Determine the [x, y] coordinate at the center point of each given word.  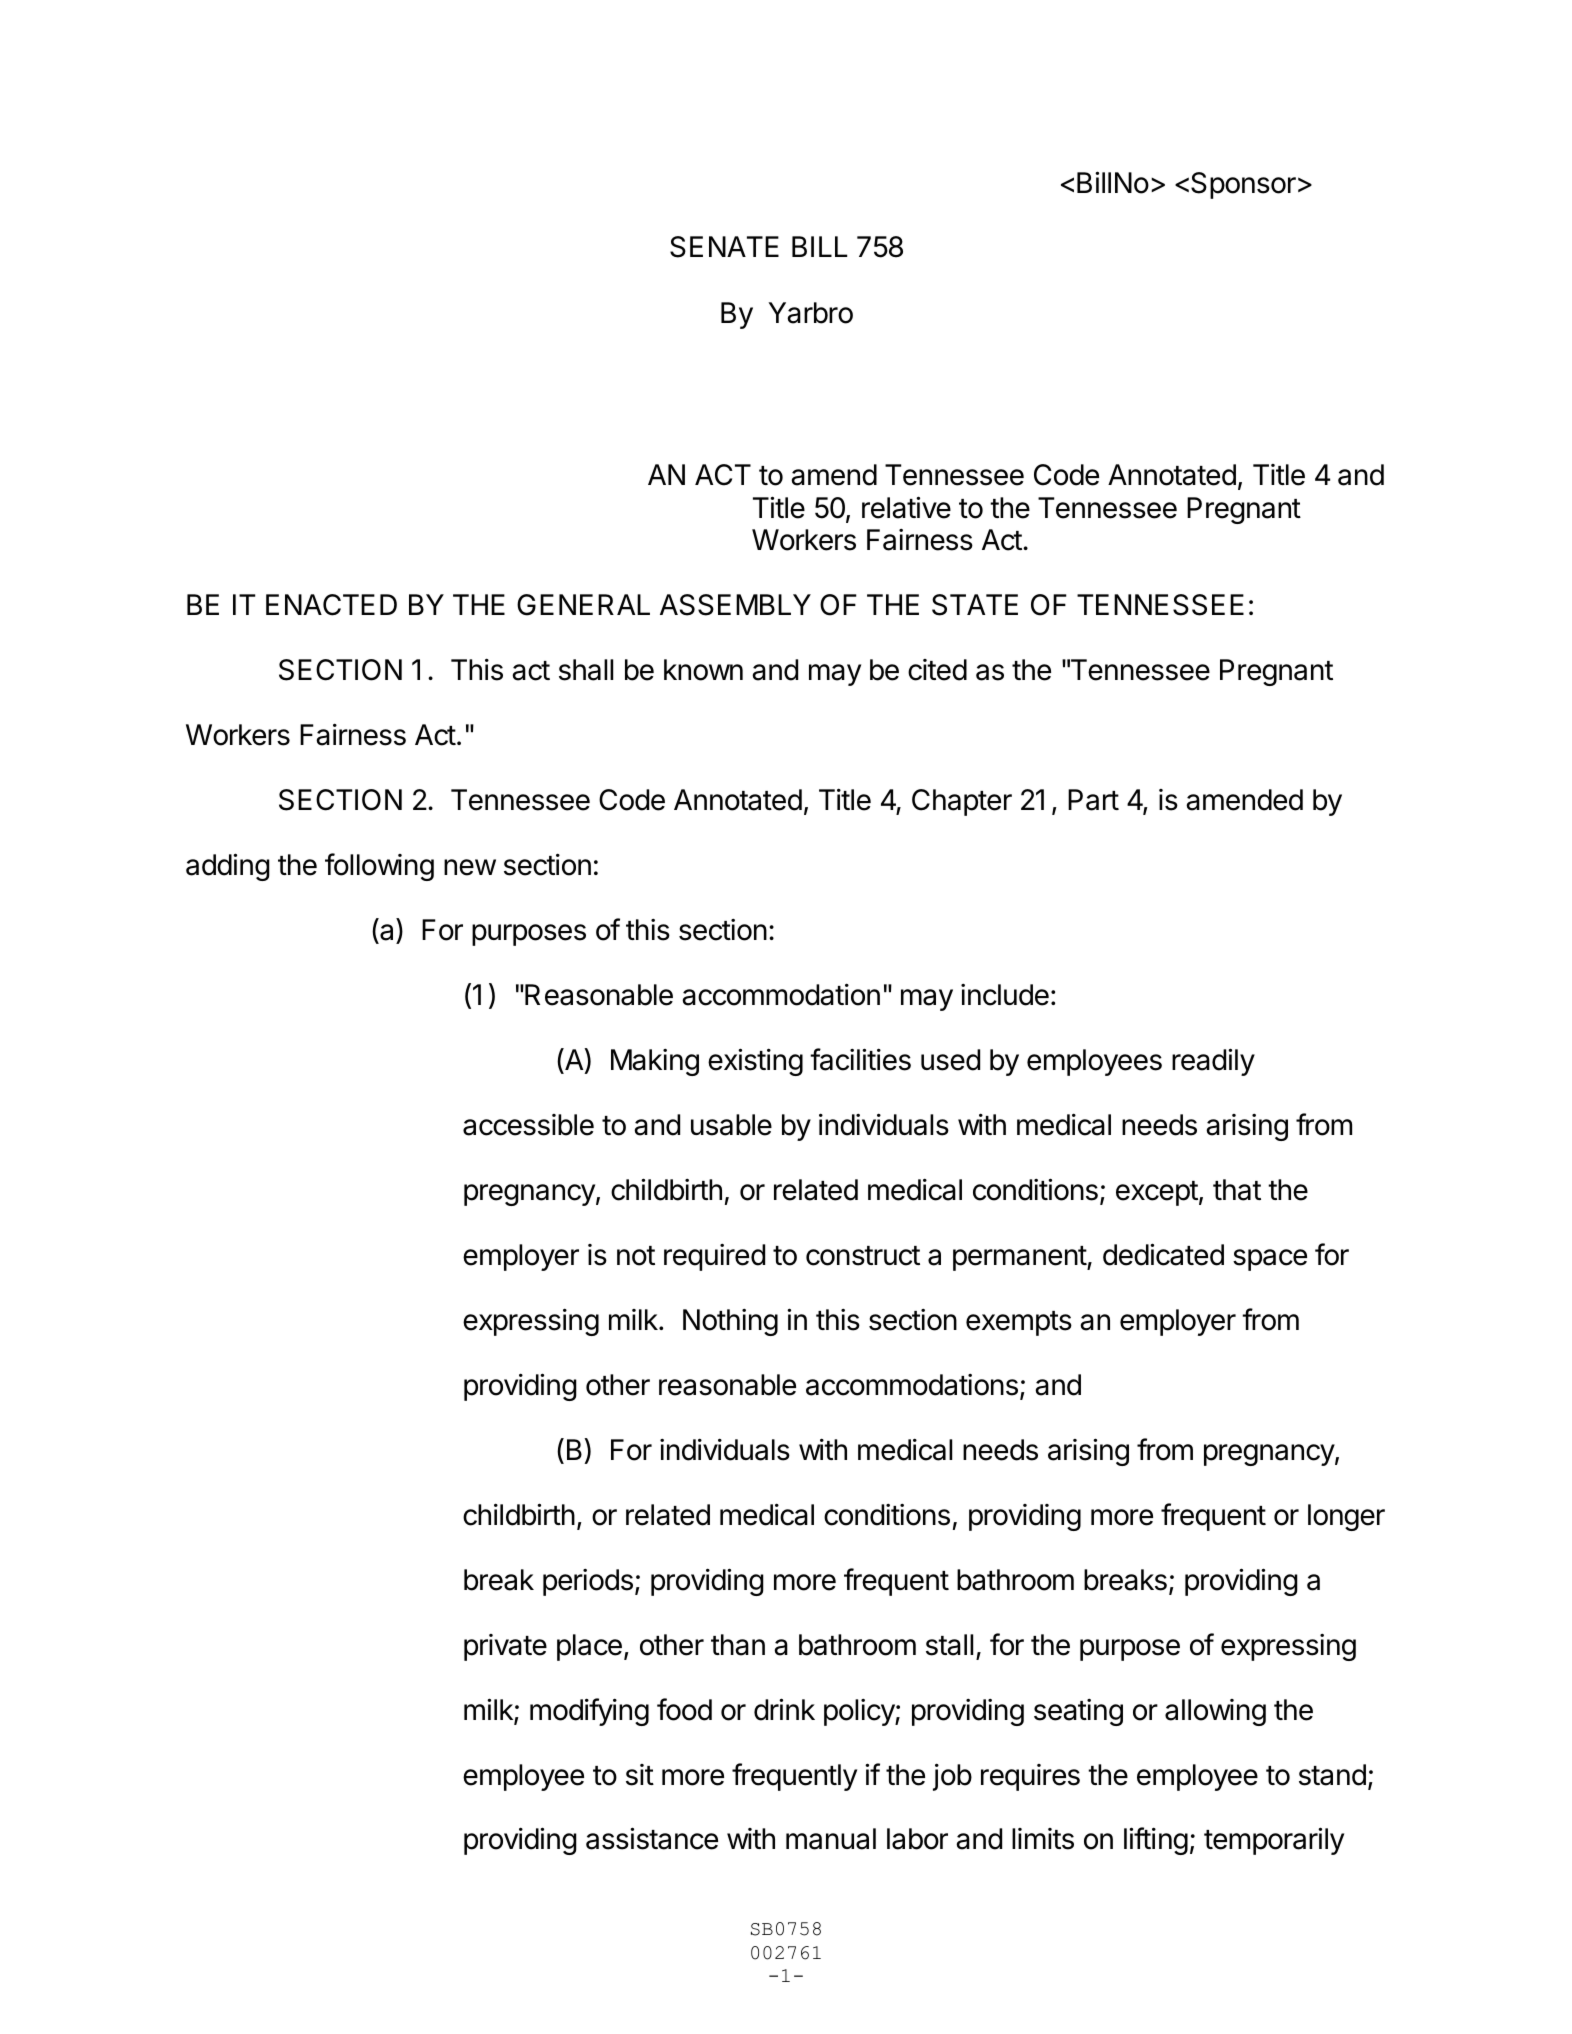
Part [1093, 800]
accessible [528, 1125]
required [714, 1257]
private [505, 1647]
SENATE [724, 247]
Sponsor [1243, 185]
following [379, 867]
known [703, 670]
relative [906, 507]
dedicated [1163, 1254]
